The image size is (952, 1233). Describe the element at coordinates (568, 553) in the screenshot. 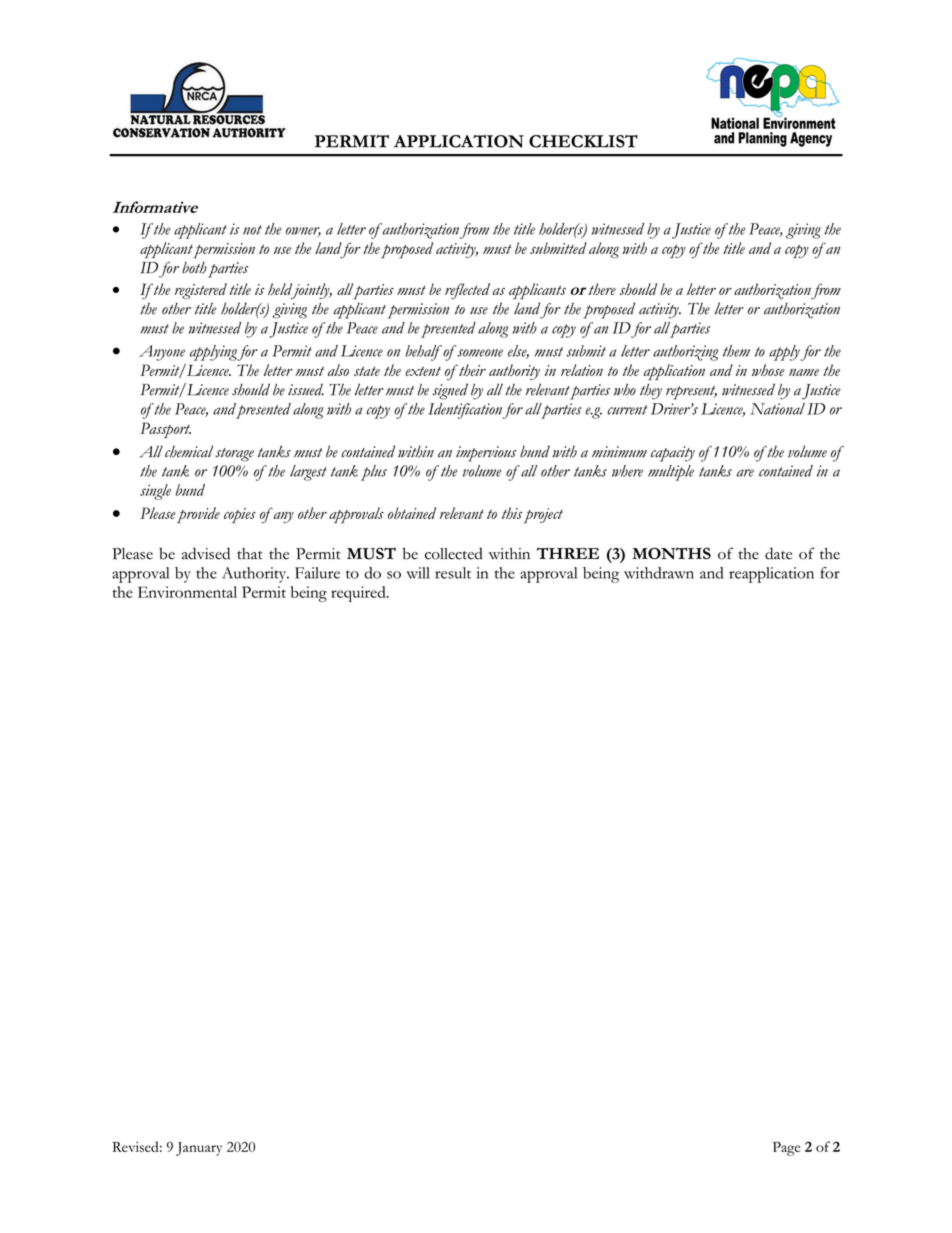

I see `THREE` at that location.
